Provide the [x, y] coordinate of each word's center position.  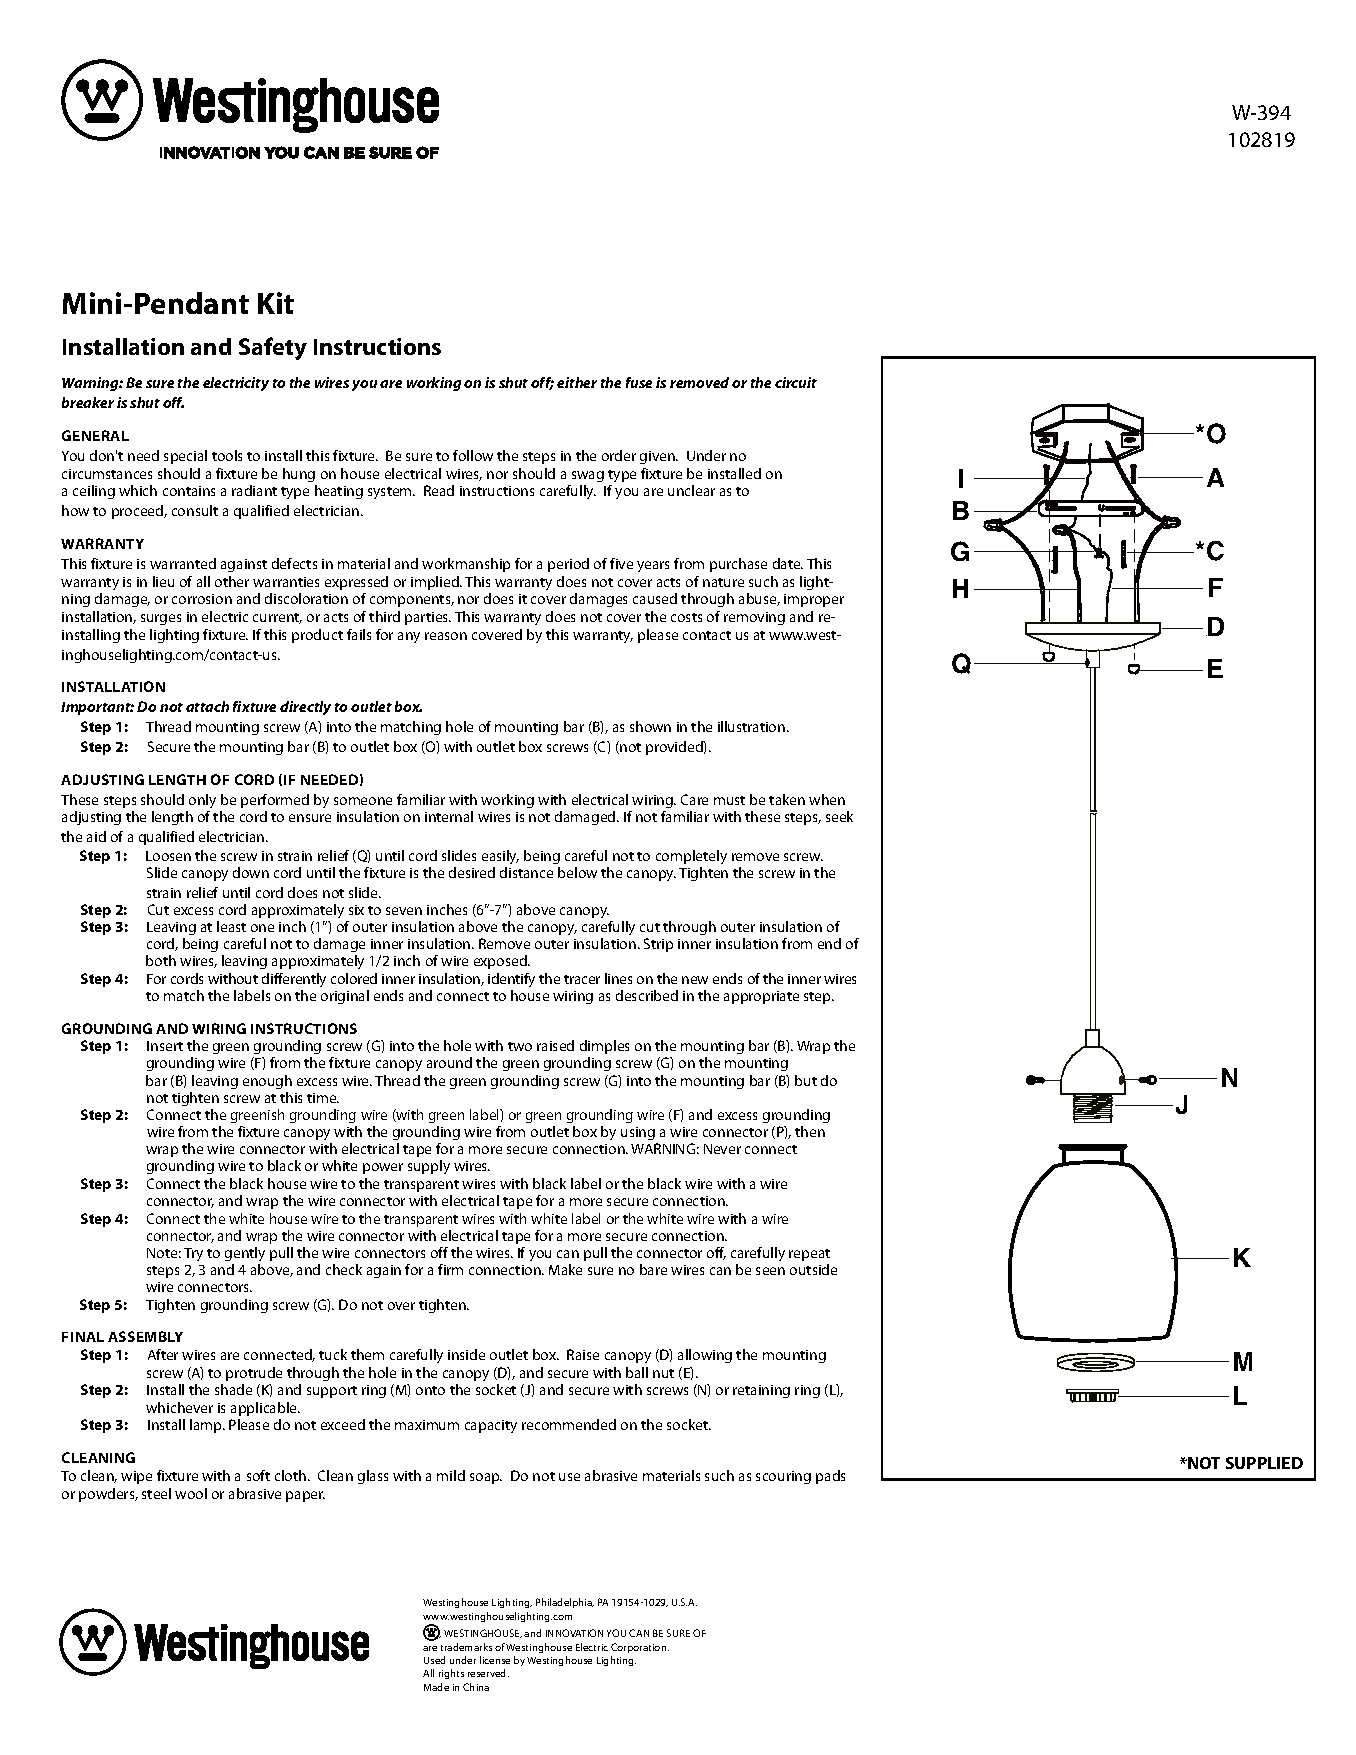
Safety [273, 348]
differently [294, 980]
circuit [796, 382]
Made [436, 1687]
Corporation [640, 1648]
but [806, 1080]
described [647, 995]
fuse [639, 382]
